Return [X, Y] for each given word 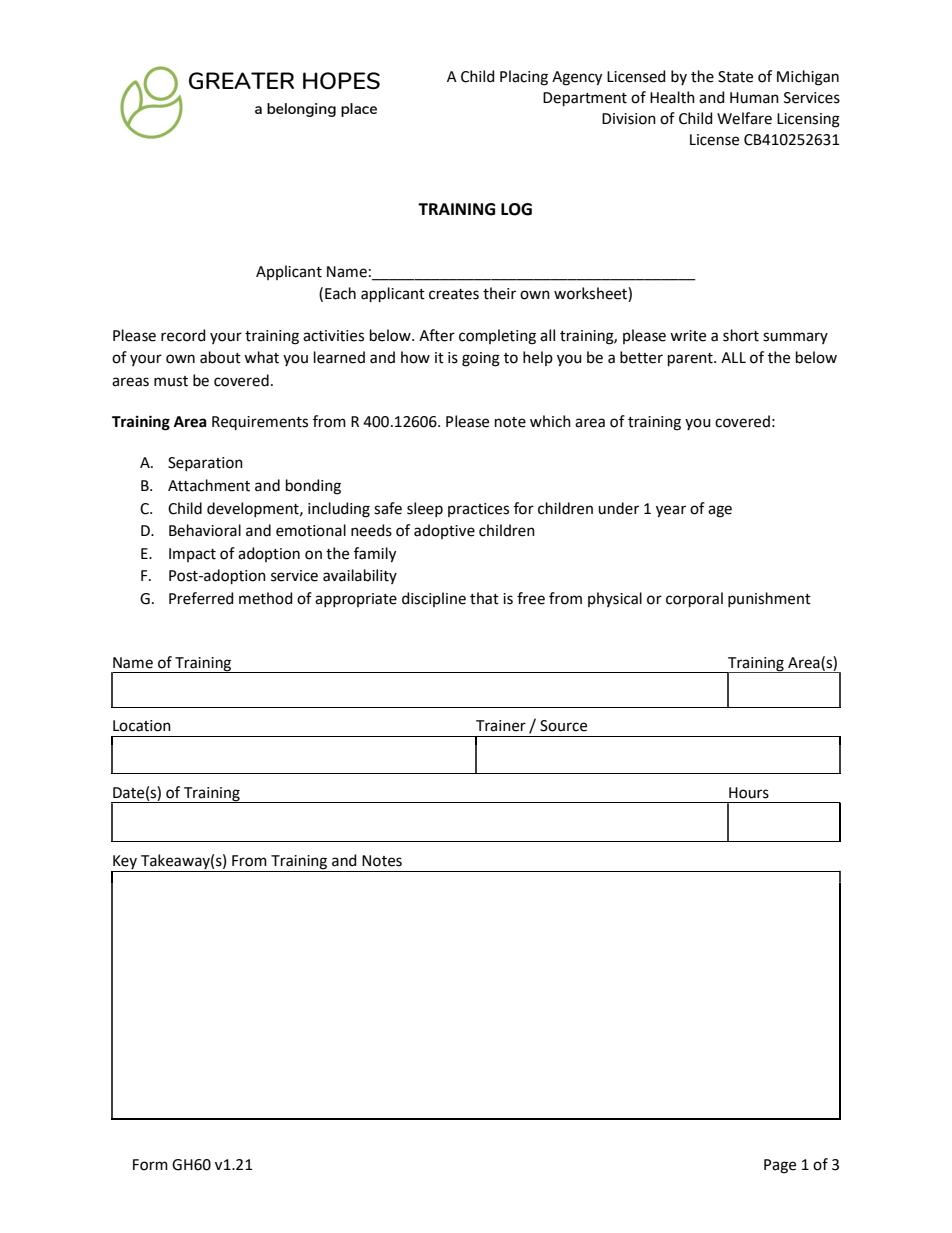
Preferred [201, 598]
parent [691, 359]
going [481, 359]
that [484, 598]
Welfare [744, 118]
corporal [694, 599]
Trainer [501, 726]
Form [150, 1165]
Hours [749, 793]
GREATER [241, 80]
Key [125, 863]
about [220, 357]
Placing [524, 78]
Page [780, 1166]
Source [563, 726]
